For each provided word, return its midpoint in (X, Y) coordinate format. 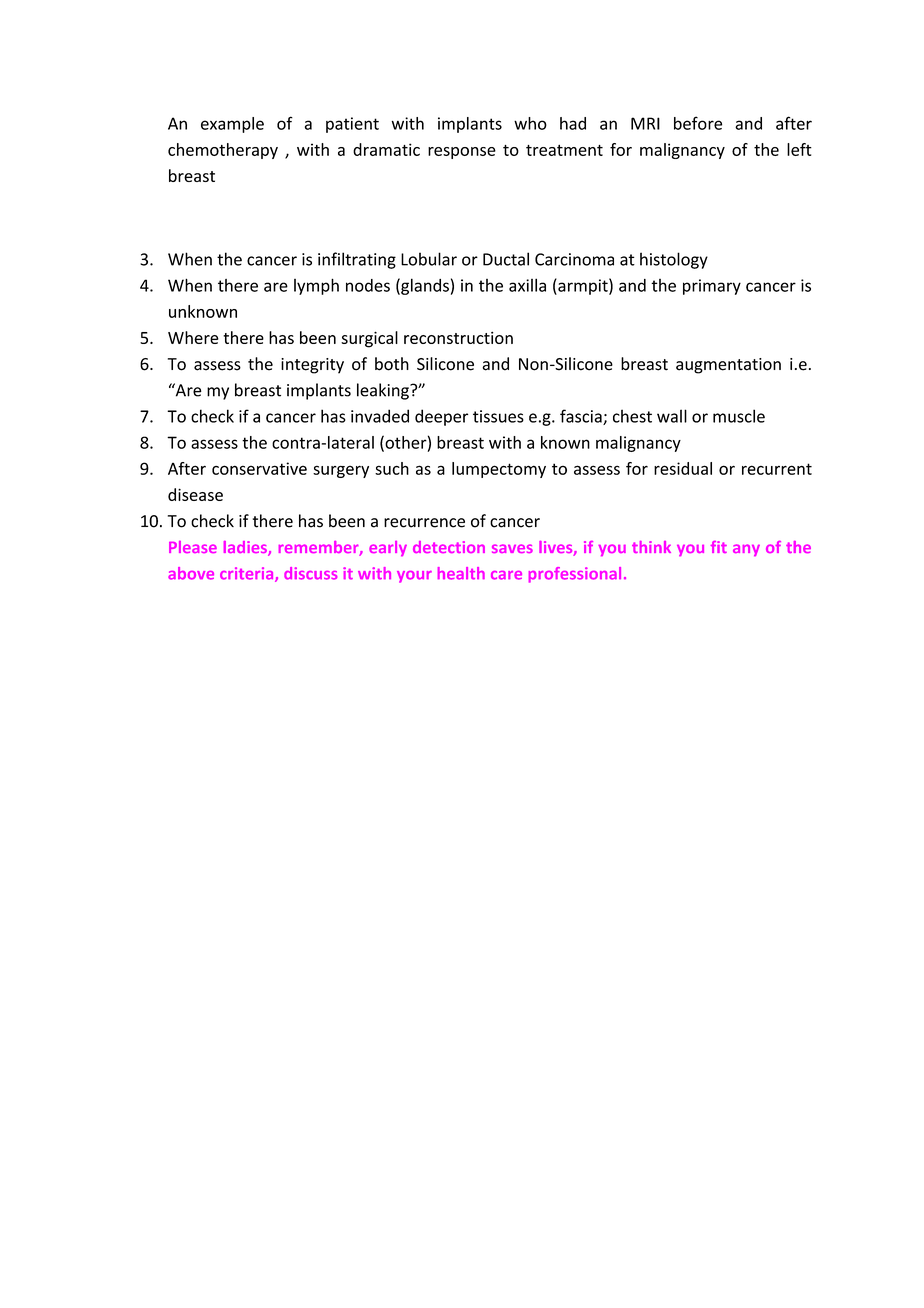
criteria (248, 574)
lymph (316, 286)
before (698, 123)
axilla (527, 285)
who (530, 123)
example (232, 125)
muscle (739, 416)
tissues (498, 416)
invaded (380, 416)
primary (712, 287)
